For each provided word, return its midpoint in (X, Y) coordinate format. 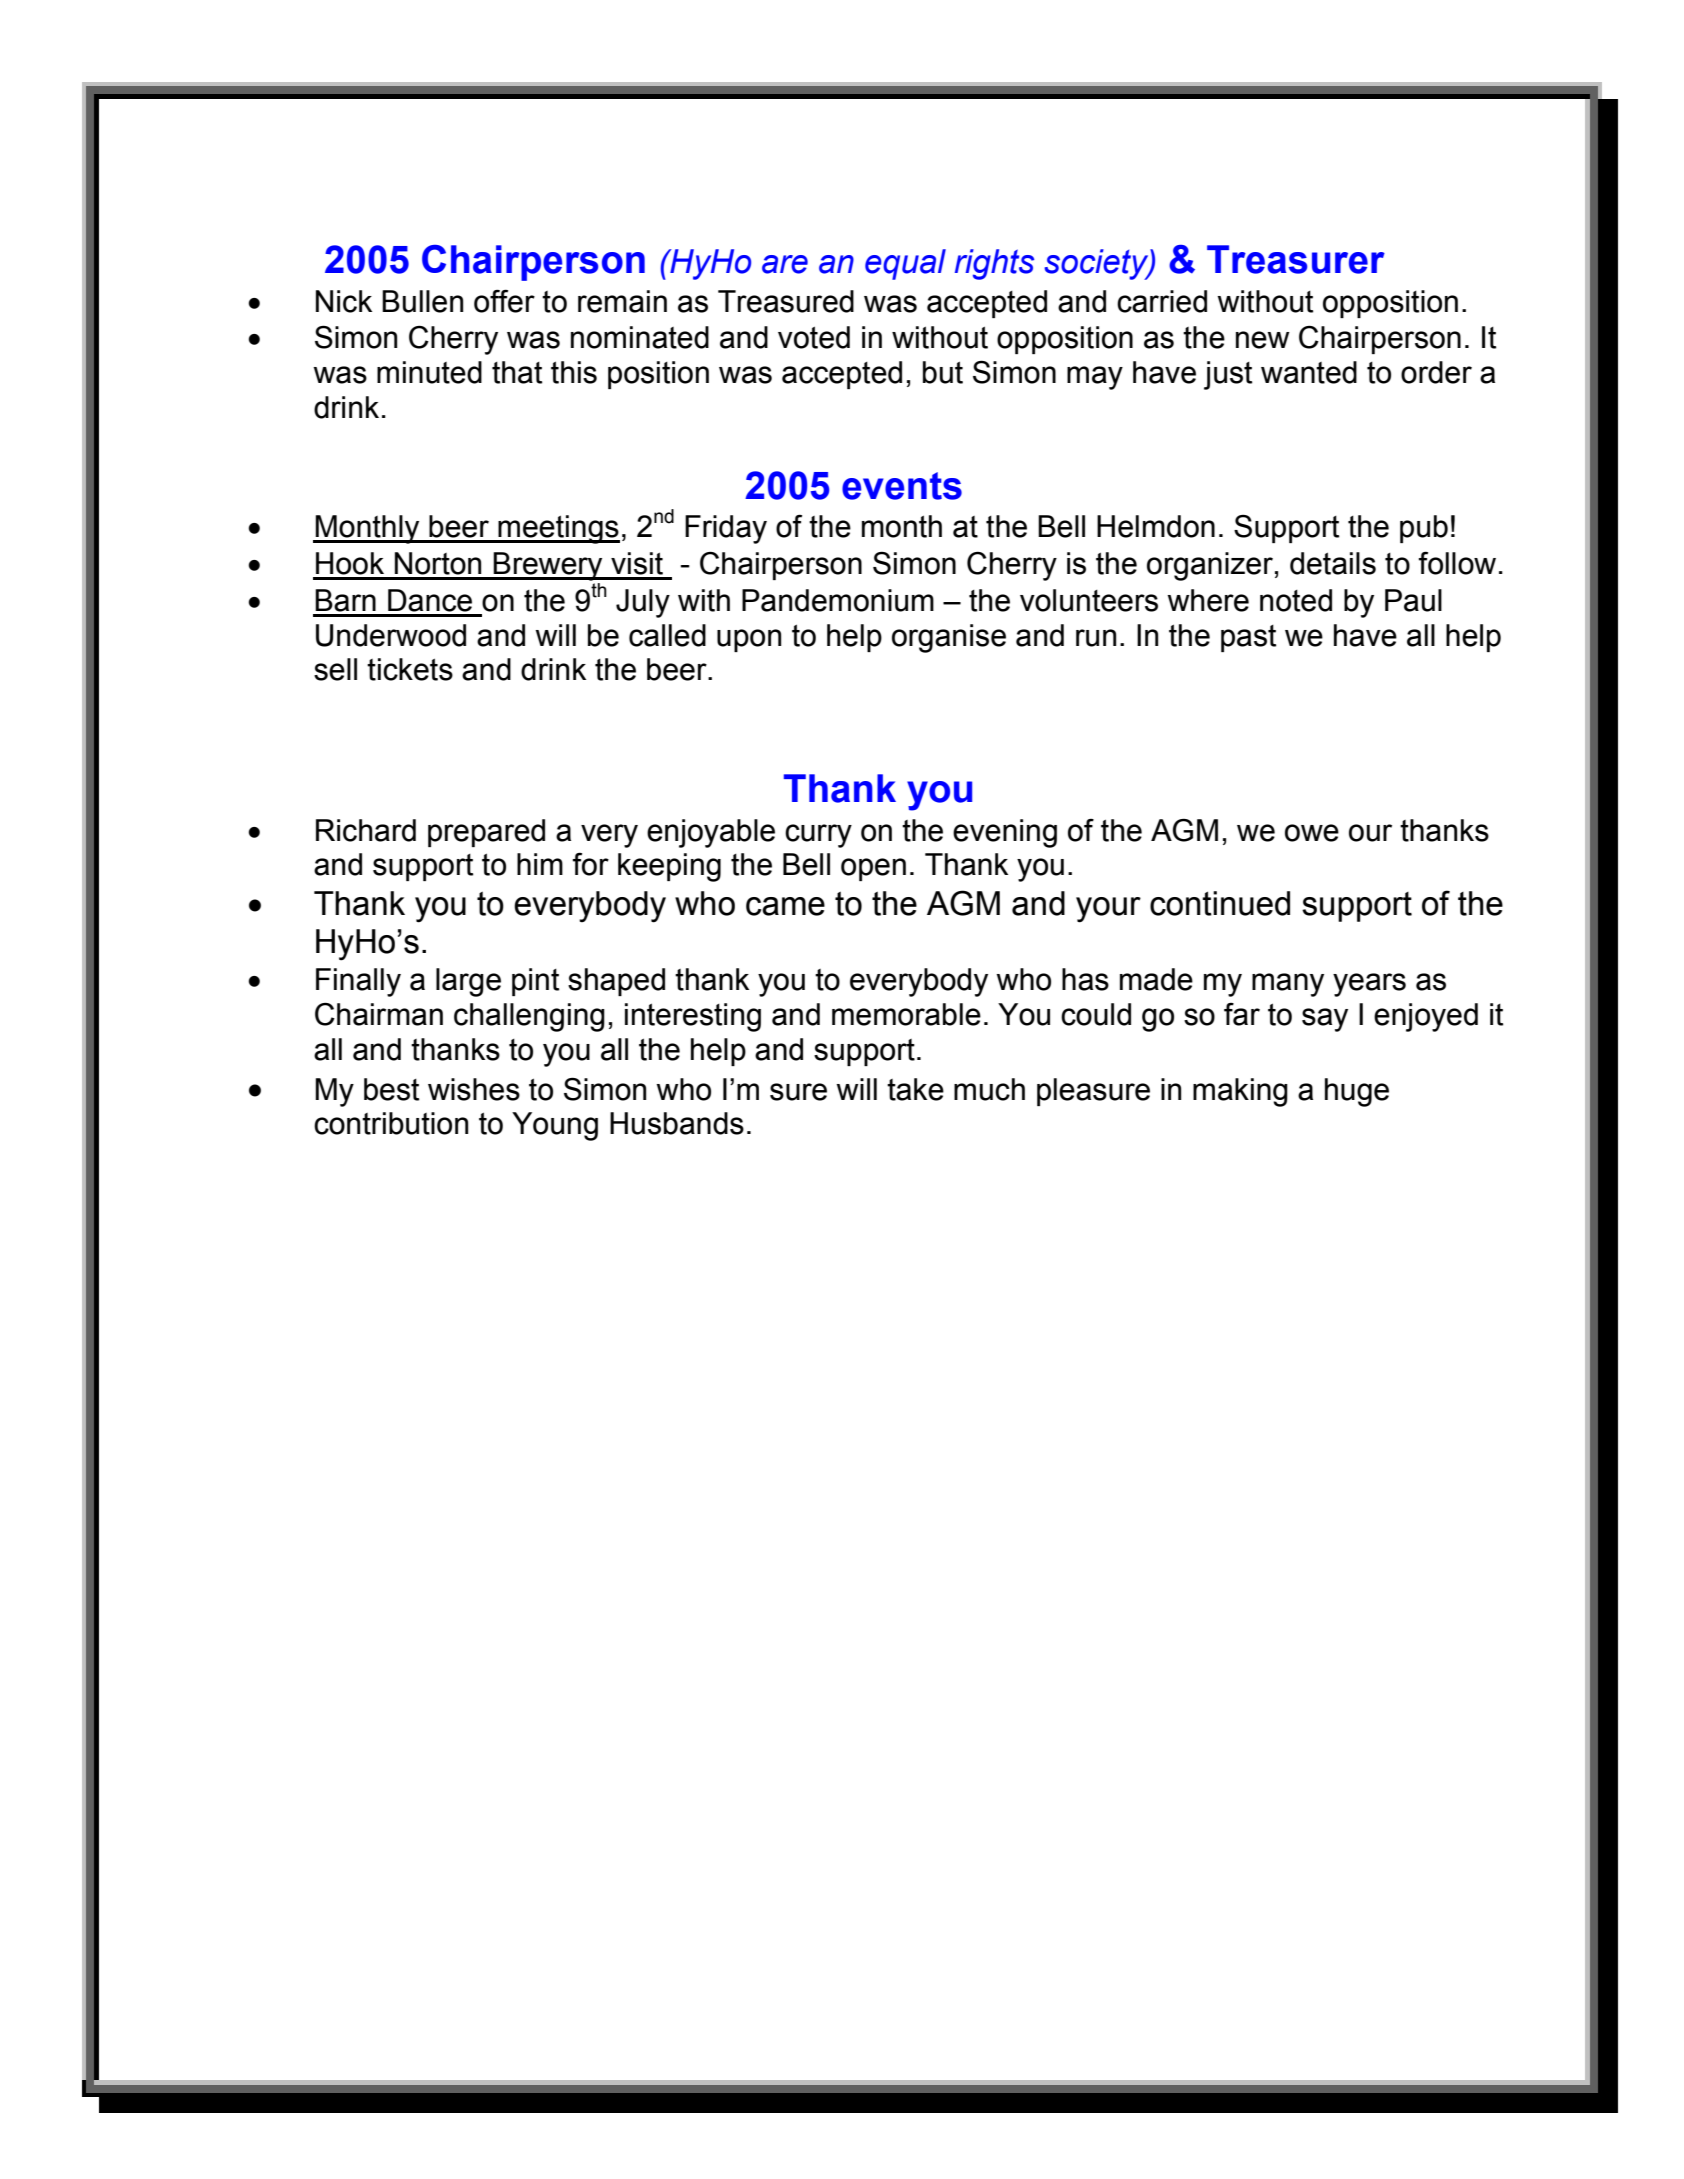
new (1263, 340)
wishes (474, 1089)
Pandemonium (838, 600)
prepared (486, 833)
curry (818, 836)
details (1333, 563)
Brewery (548, 566)
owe (1312, 833)
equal (905, 264)
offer (504, 301)
